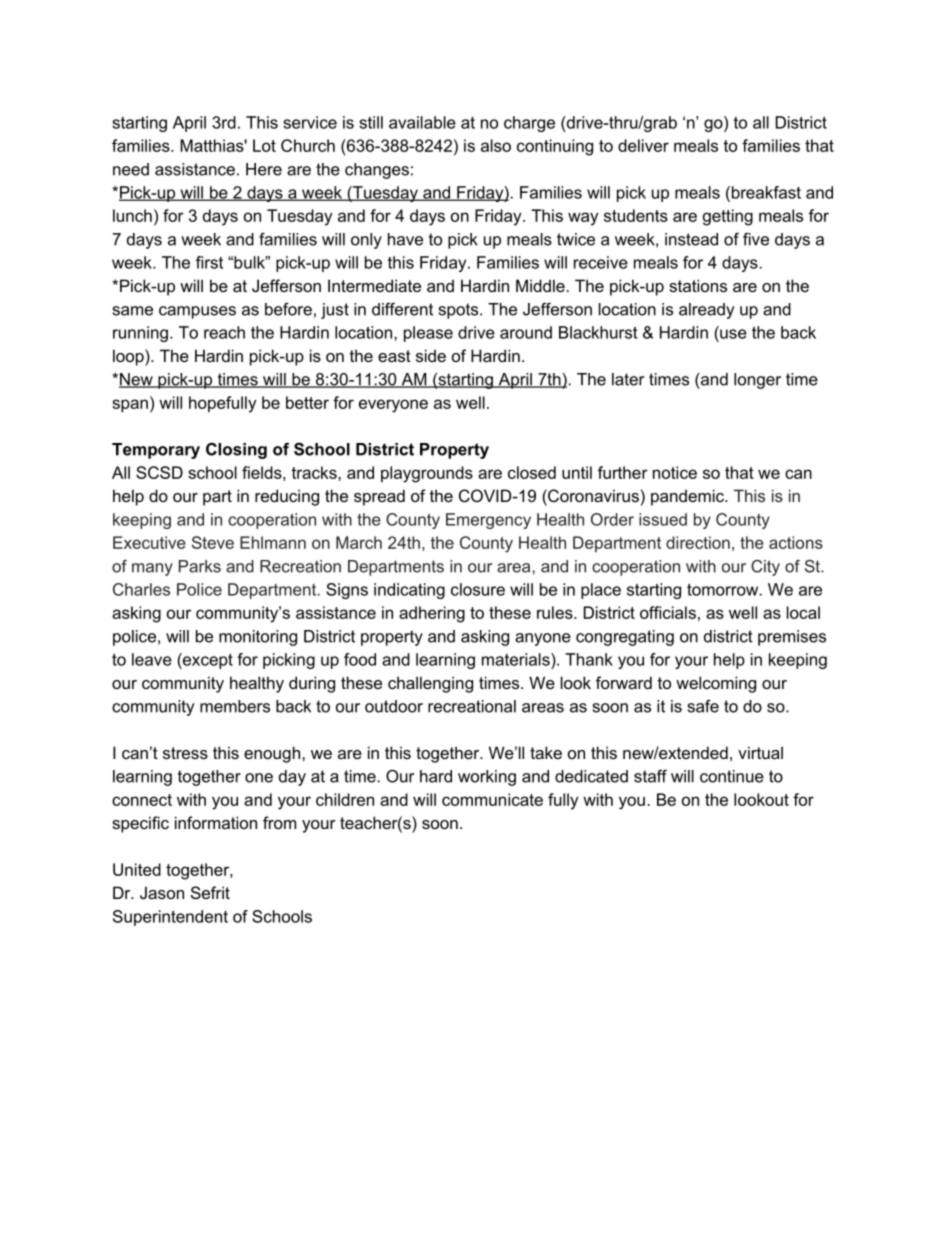  Describe the element at coordinates (496, 145) in the image. I see `also` at that location.
